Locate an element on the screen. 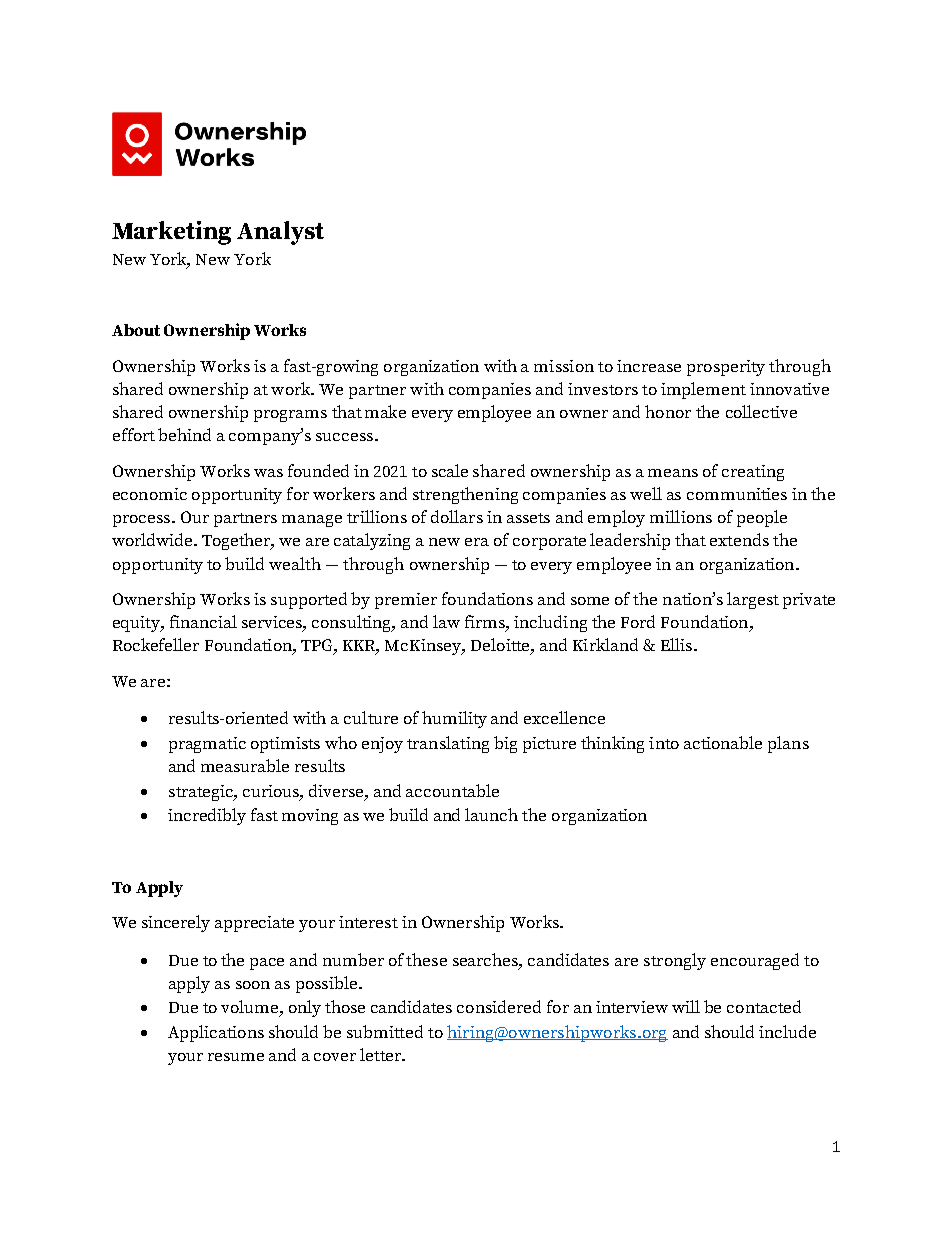  scale is located at coordinates (450, 470).
